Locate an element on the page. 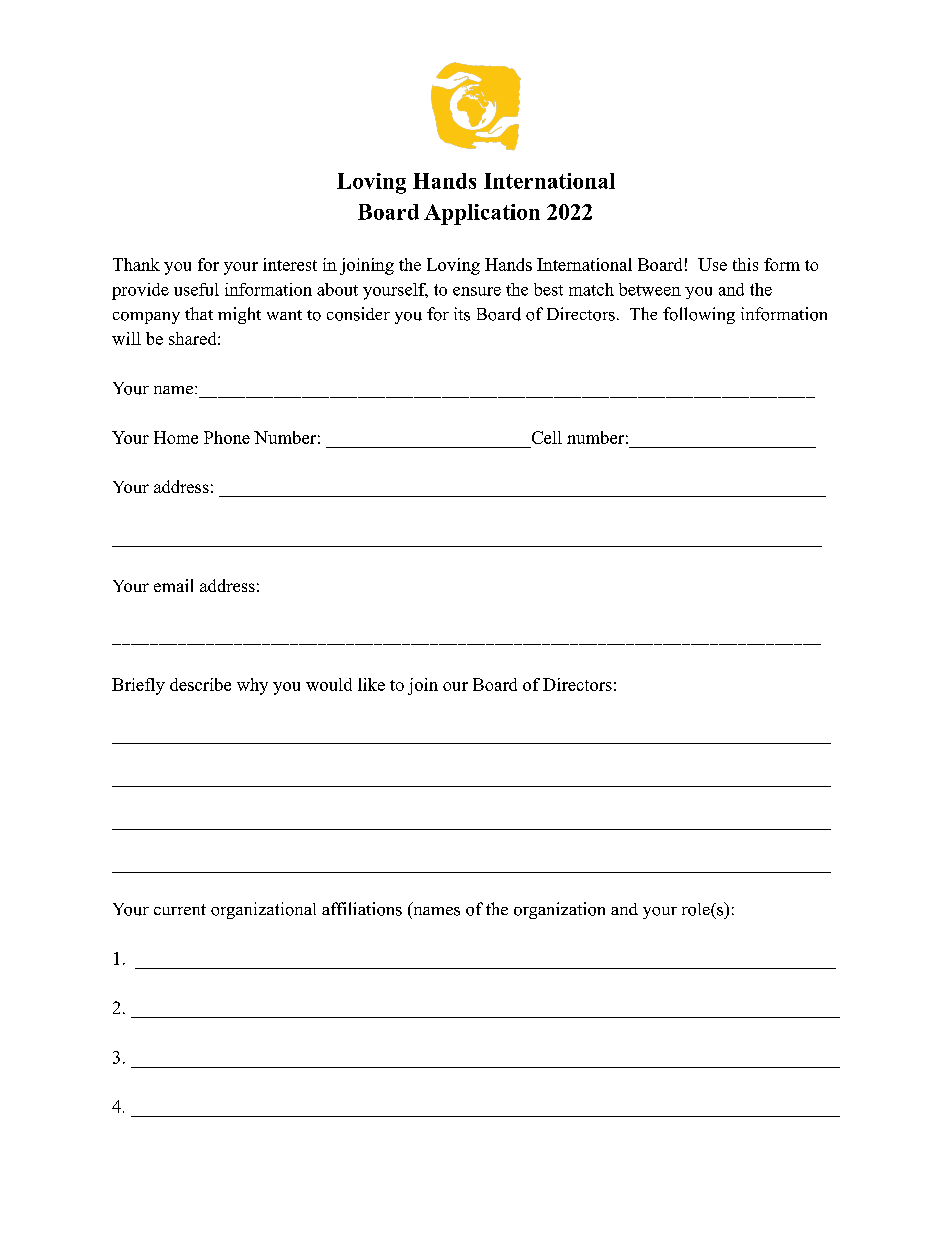 This document has width=952, height=1233. current is located at coordinates (180, 909).
